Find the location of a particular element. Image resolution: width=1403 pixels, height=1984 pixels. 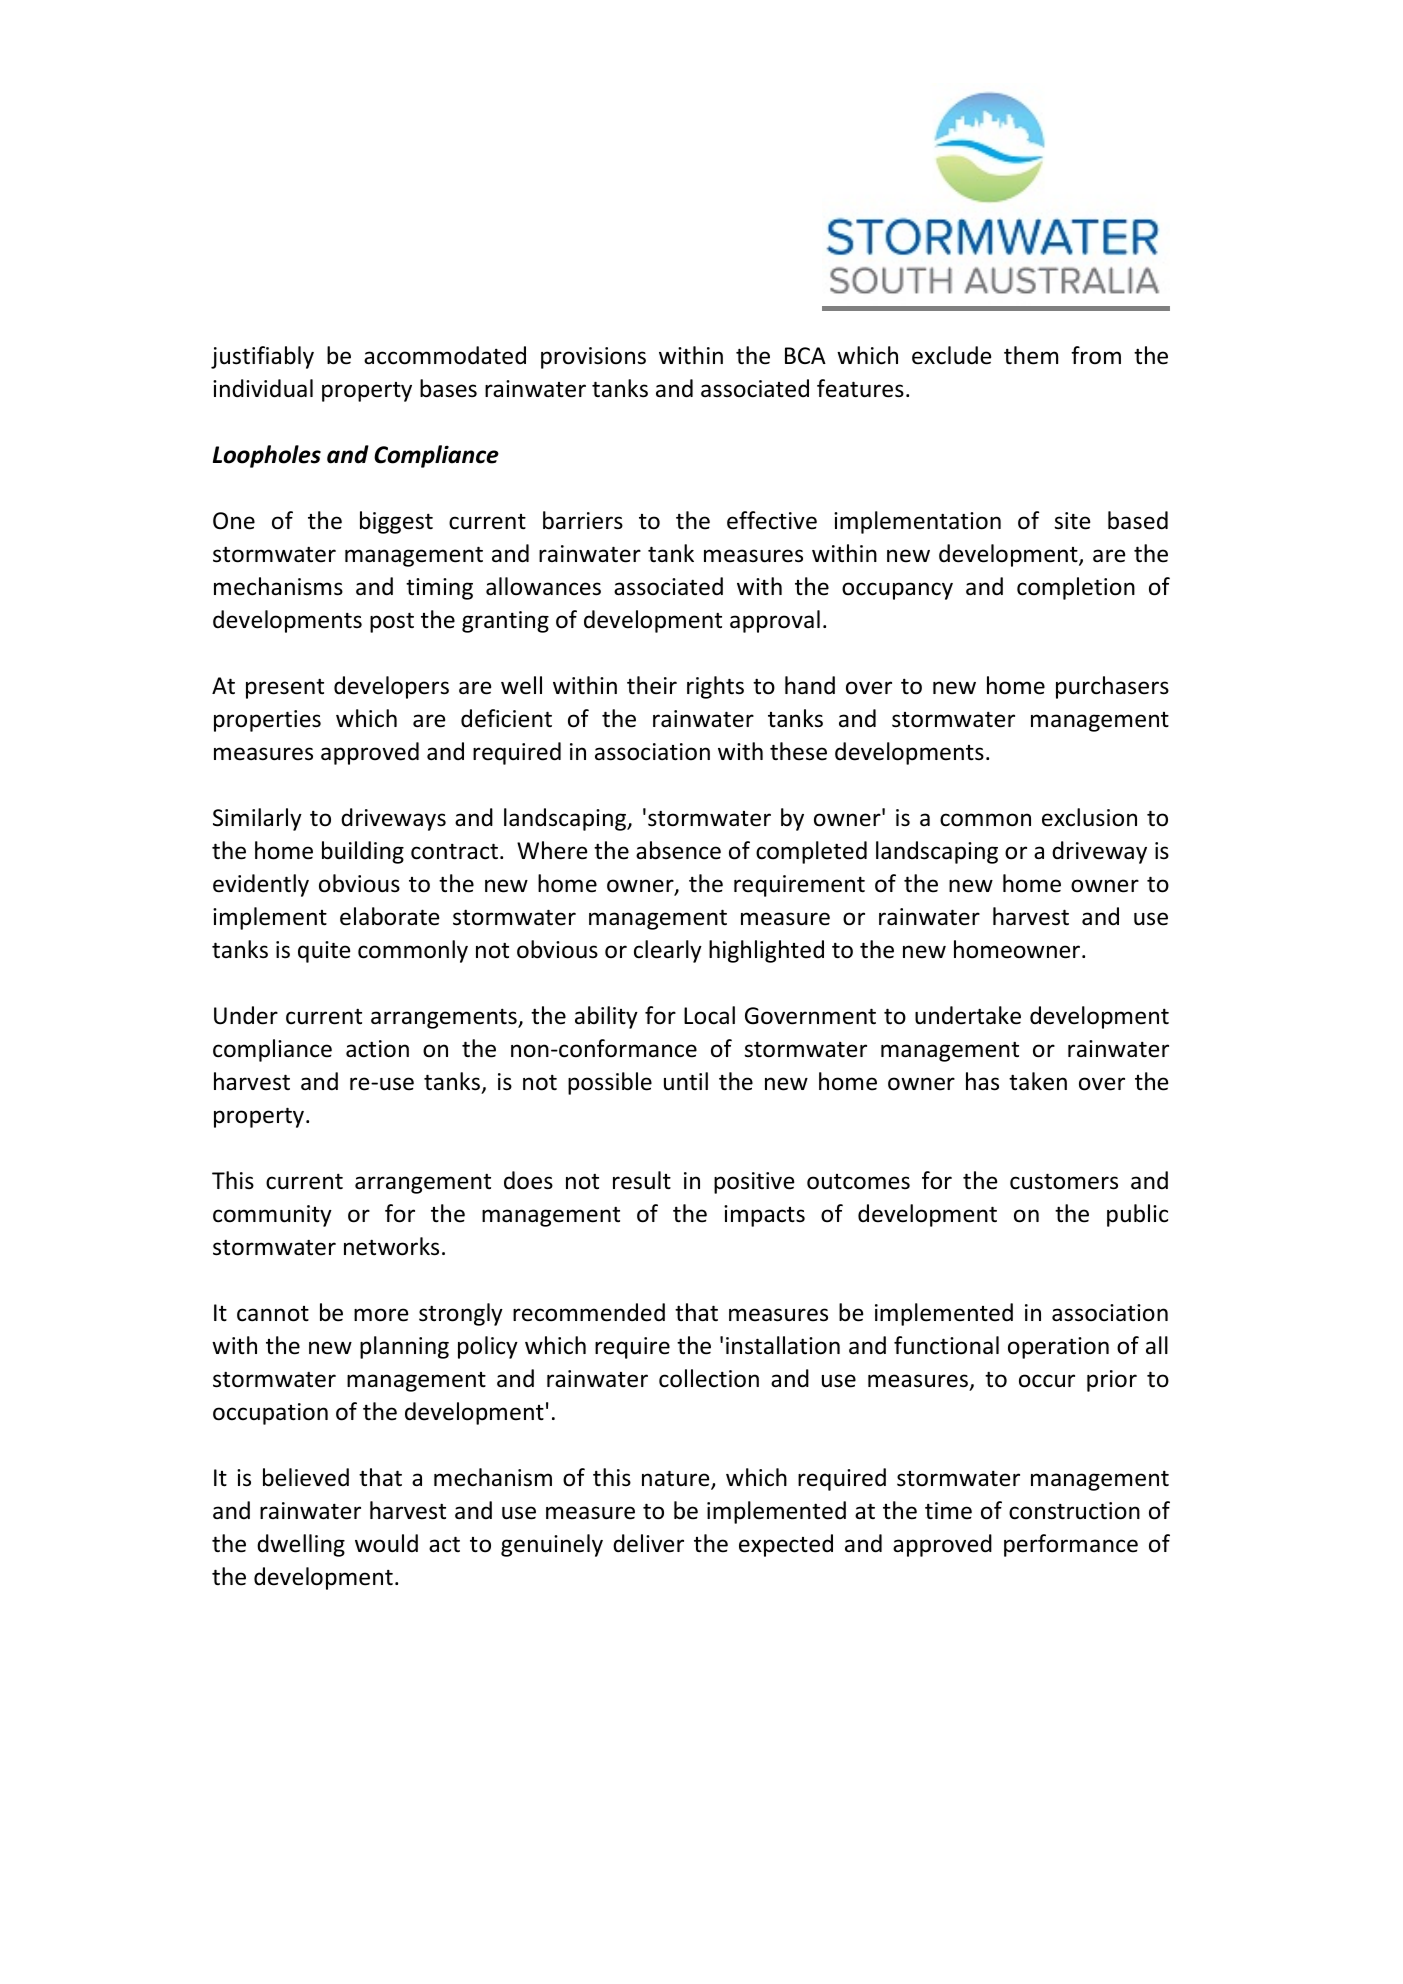

quite is located at coordinates (324, 952).
